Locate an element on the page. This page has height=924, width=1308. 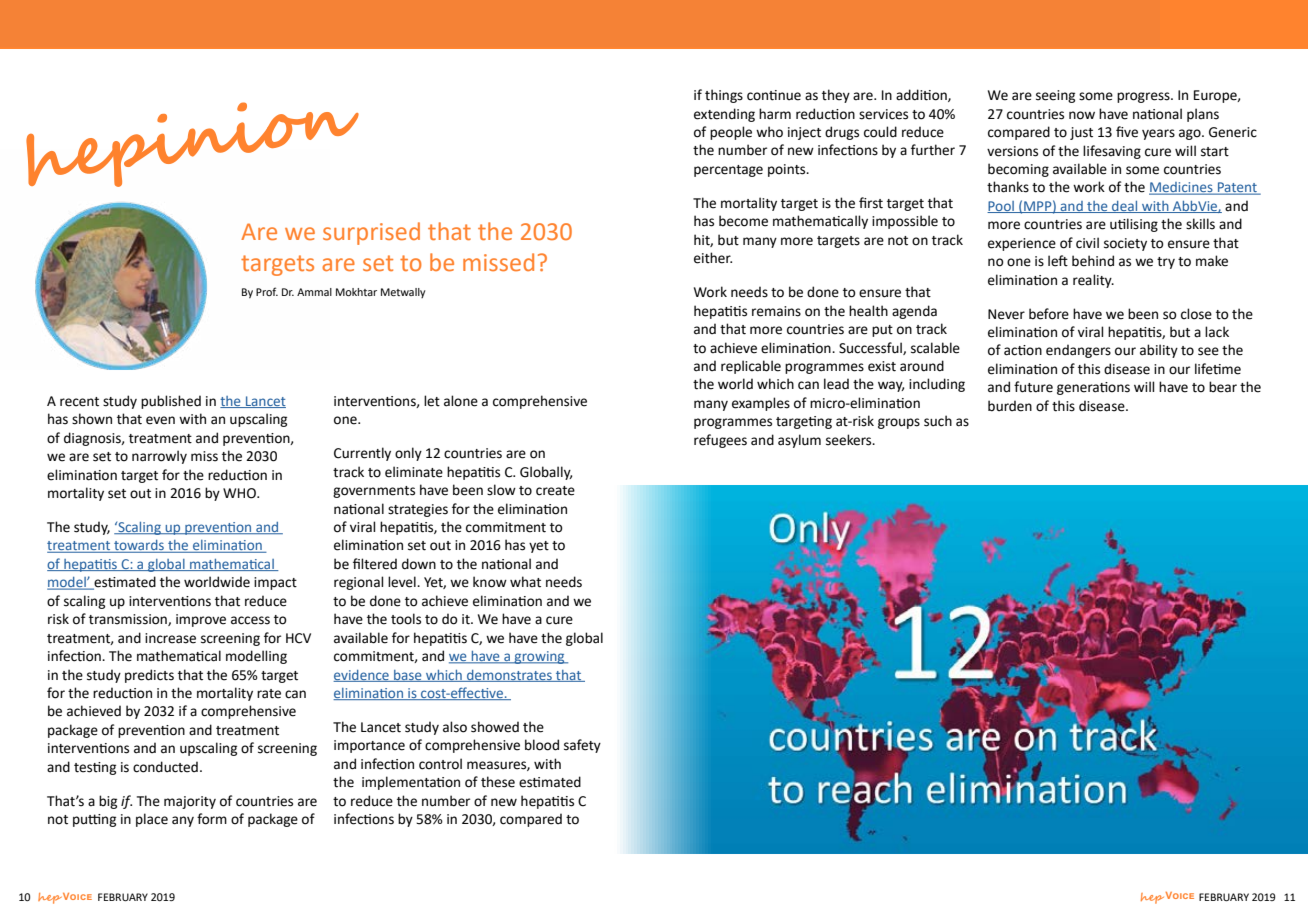
Prof is located at coordinates (267, 291).
